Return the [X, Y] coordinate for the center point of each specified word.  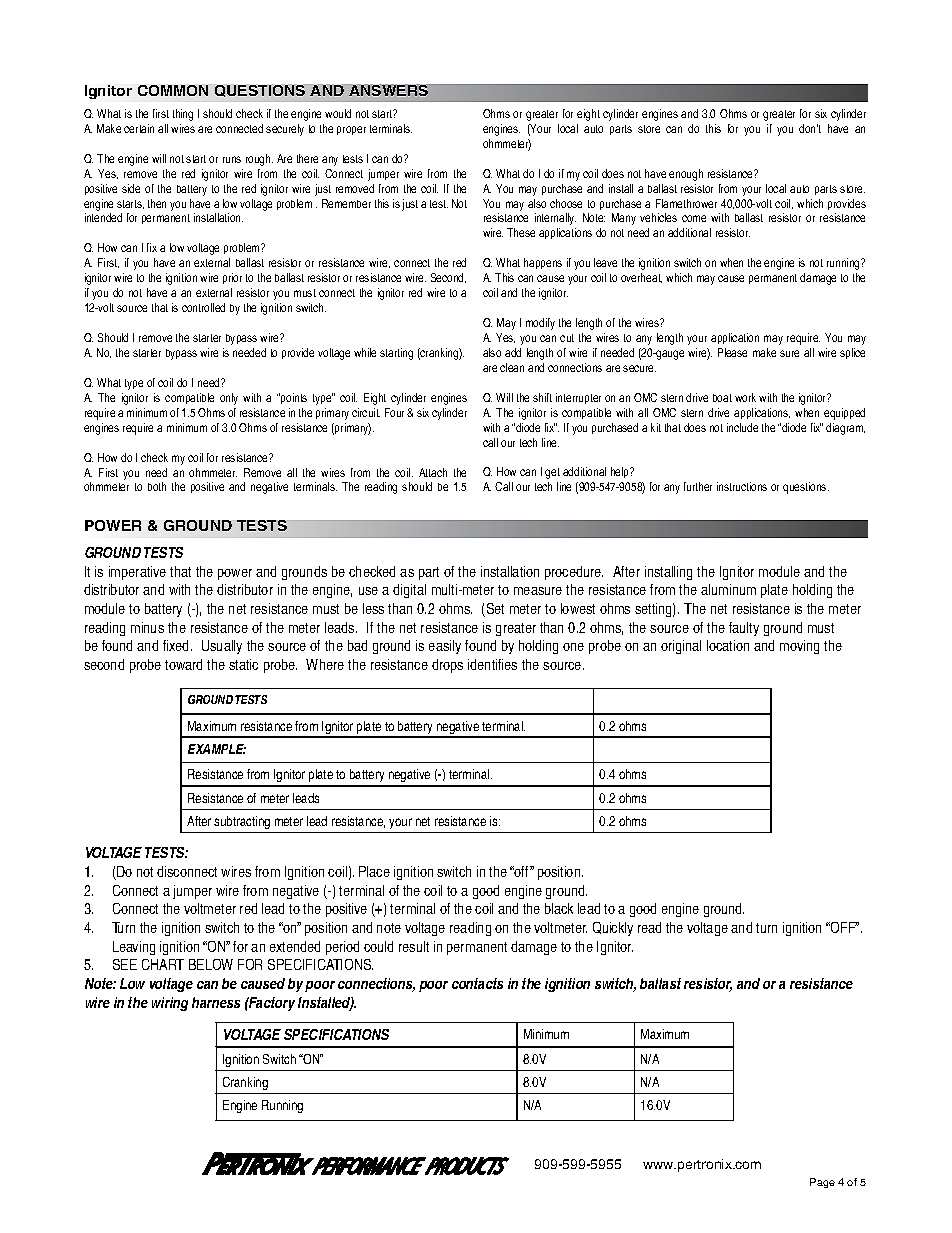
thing [183, 115]
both [157, 486]
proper [351, 130]
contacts [477, 983]
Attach [433, 472]
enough [686, 175]
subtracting [242, 822]
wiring [170, 1004]
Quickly [613, 929]
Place [374, 871]
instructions [742, 486]
